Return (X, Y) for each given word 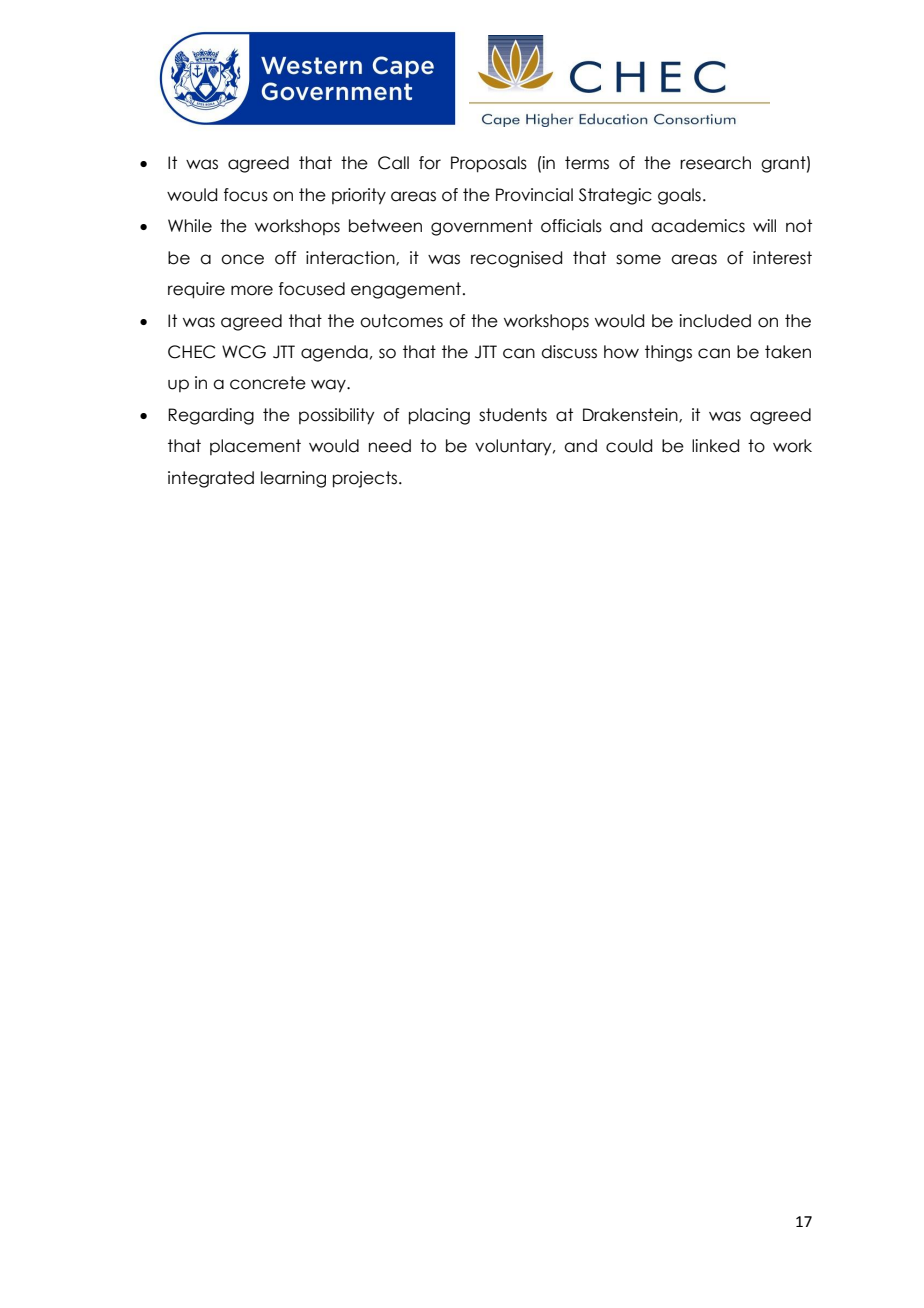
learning (293, 479)
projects (365, 479)
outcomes (401, 321)
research (715, 163)
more (252, 290)
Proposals (489, 164)
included (715, 321)
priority (359, 196)
